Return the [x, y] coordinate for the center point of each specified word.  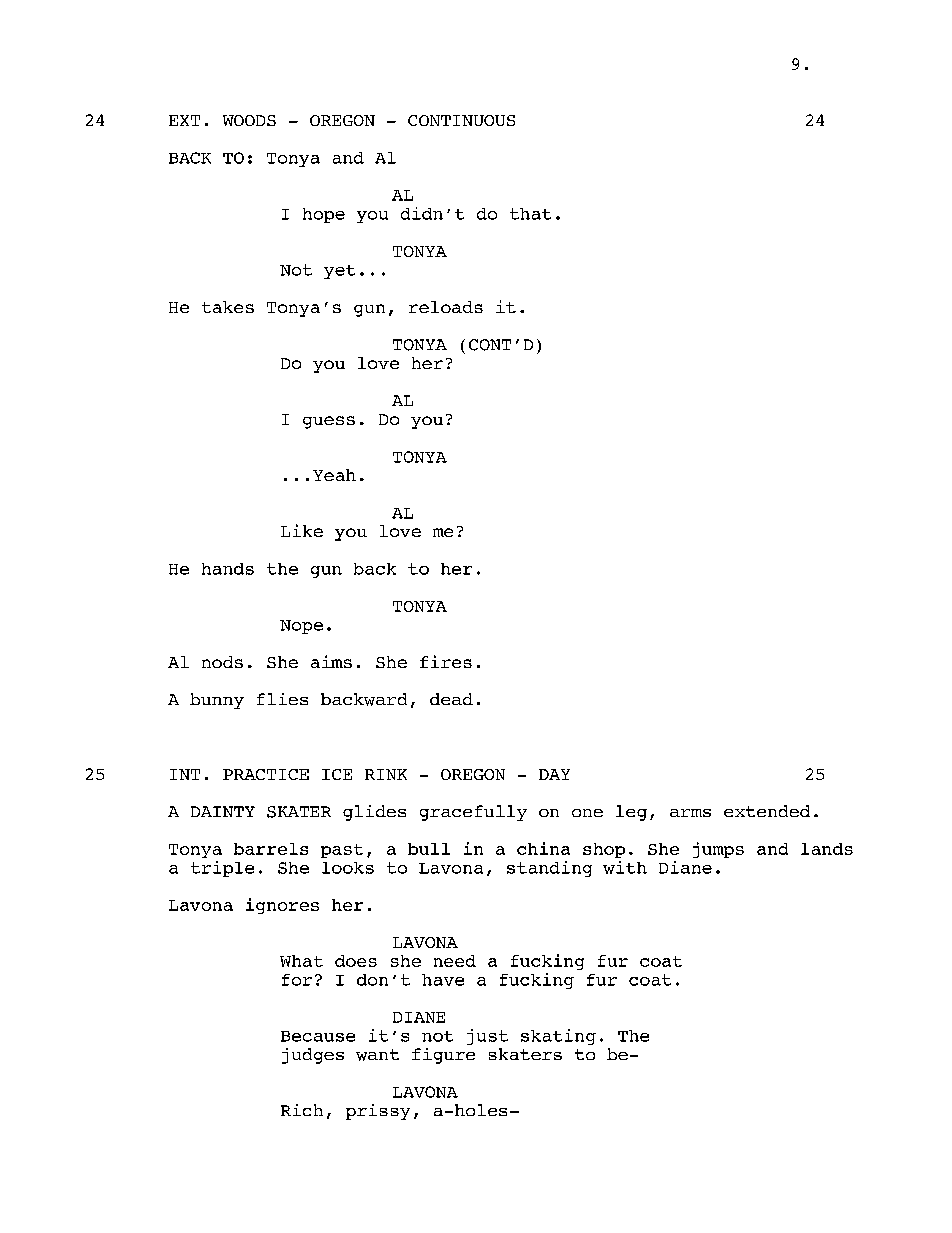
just [487, 1037]
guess [329, 422]
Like [302, 530]
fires [446, 661]
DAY [554, 774]
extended [767, 811]
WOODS [249, 120]
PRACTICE [266, 774]
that [530, 214]
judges [313, 1056]
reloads [446, 307]
